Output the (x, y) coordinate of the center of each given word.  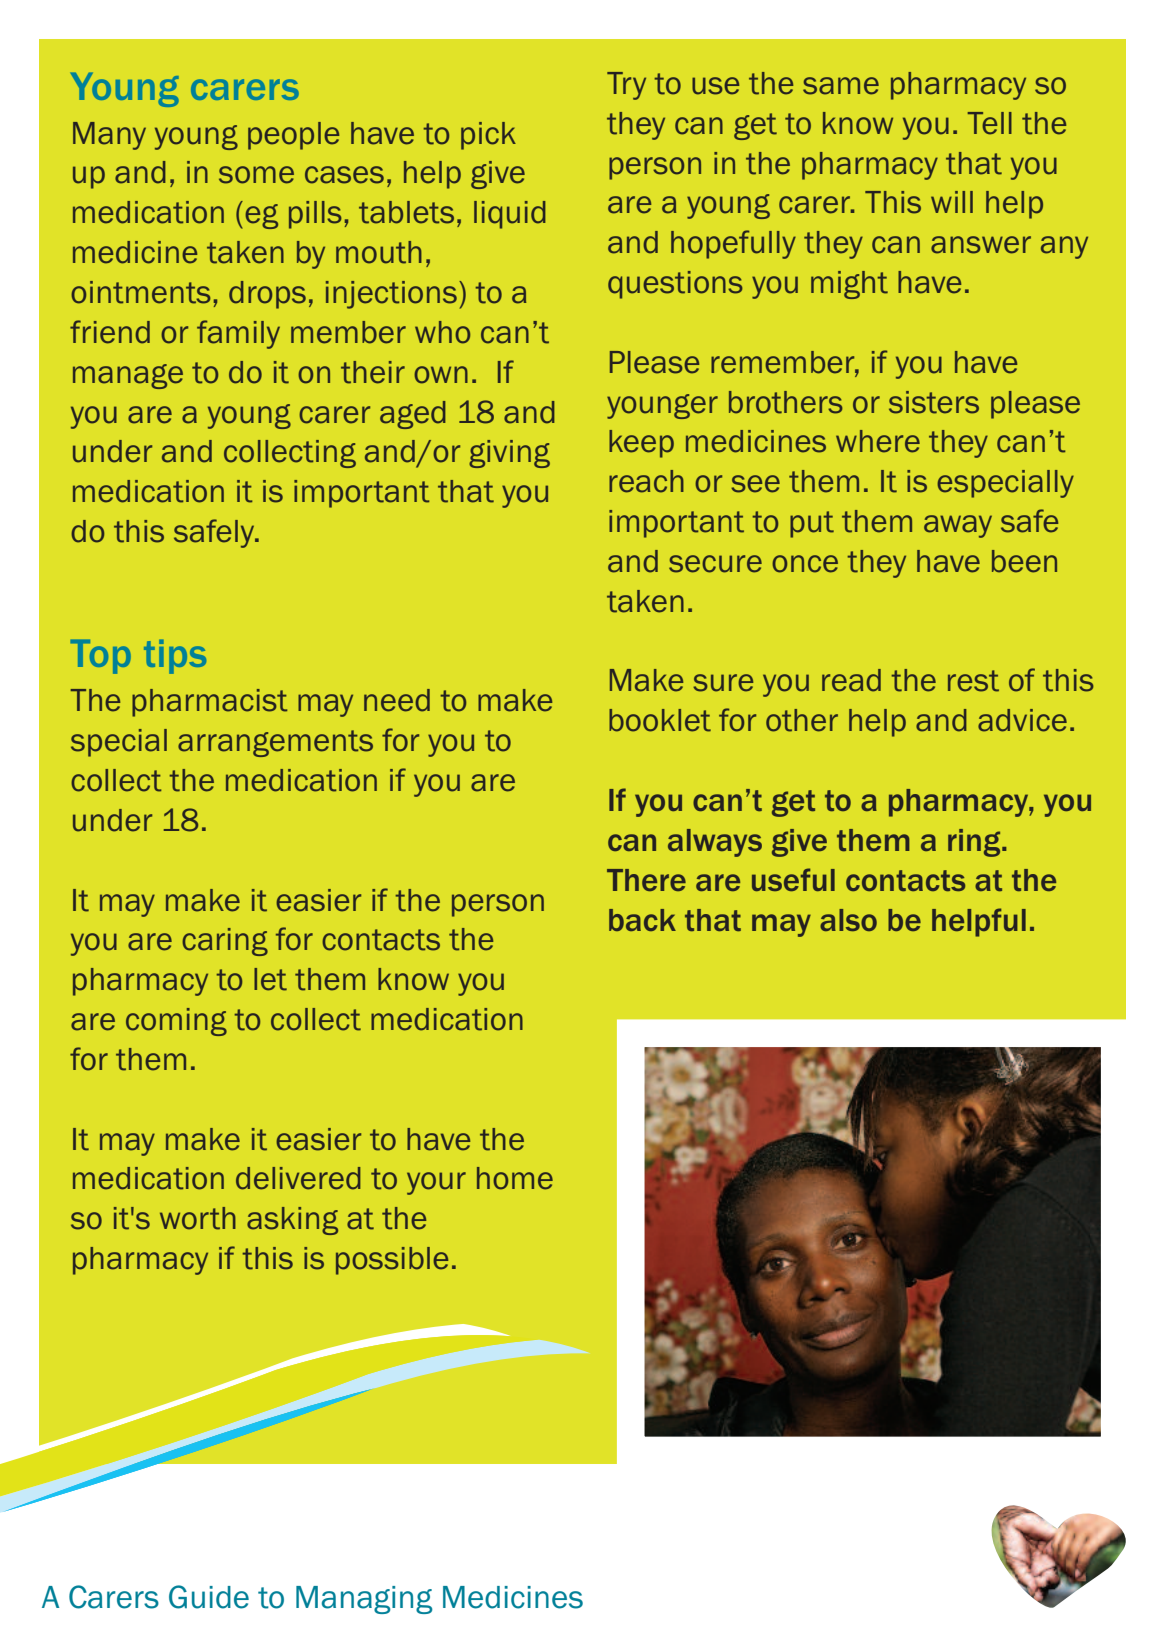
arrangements (275, 743)
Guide (209, 1597)
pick (488, 136)
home (515, 1178)
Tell (989, 123)
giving (509, 454)
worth (198, 1218)
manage (128, 376)
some (256, 175)
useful (793, 879)
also (848, 920)
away (958, 526)
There (646, 880)
